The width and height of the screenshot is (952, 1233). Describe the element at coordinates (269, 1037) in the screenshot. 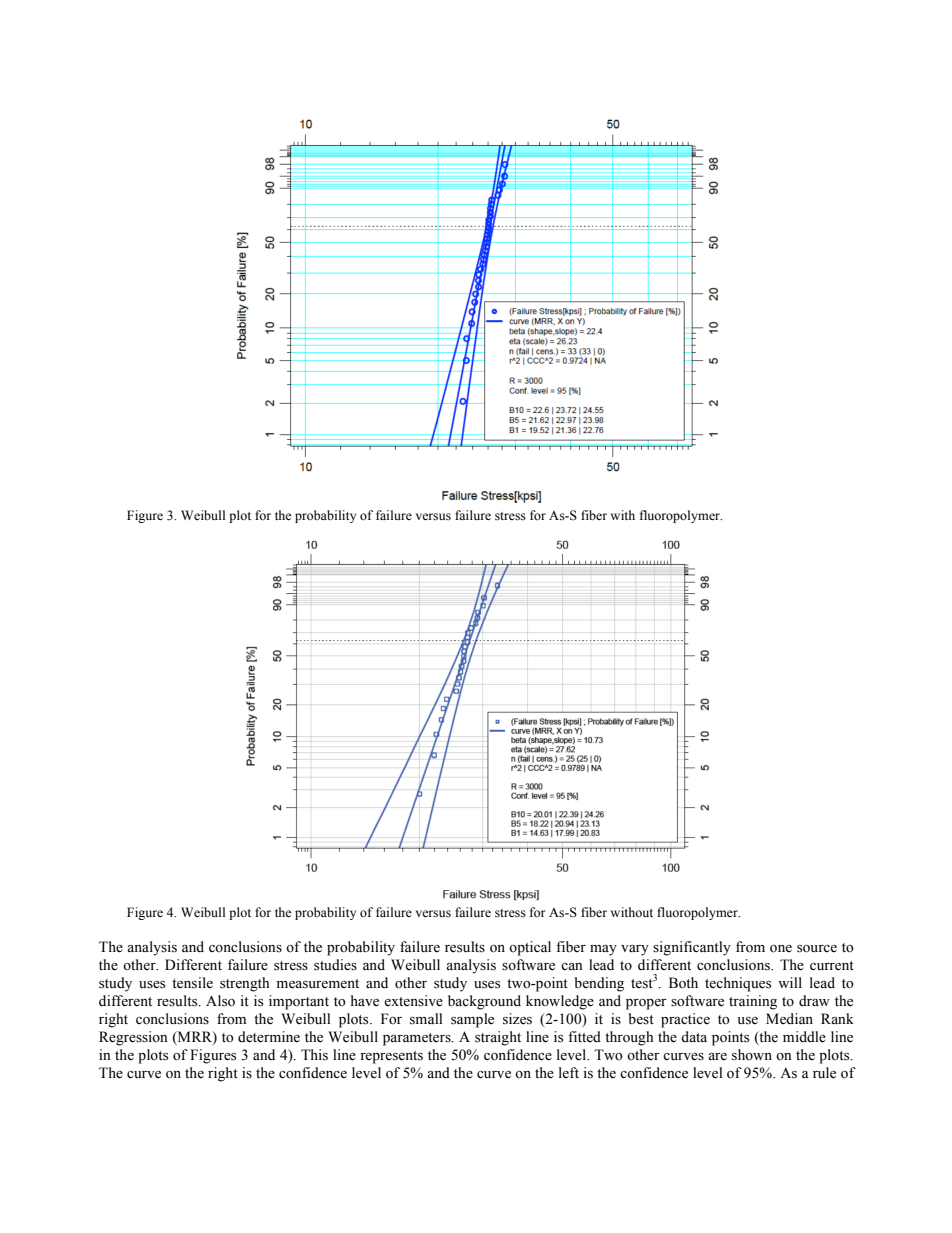

I see `determine` at that location.
